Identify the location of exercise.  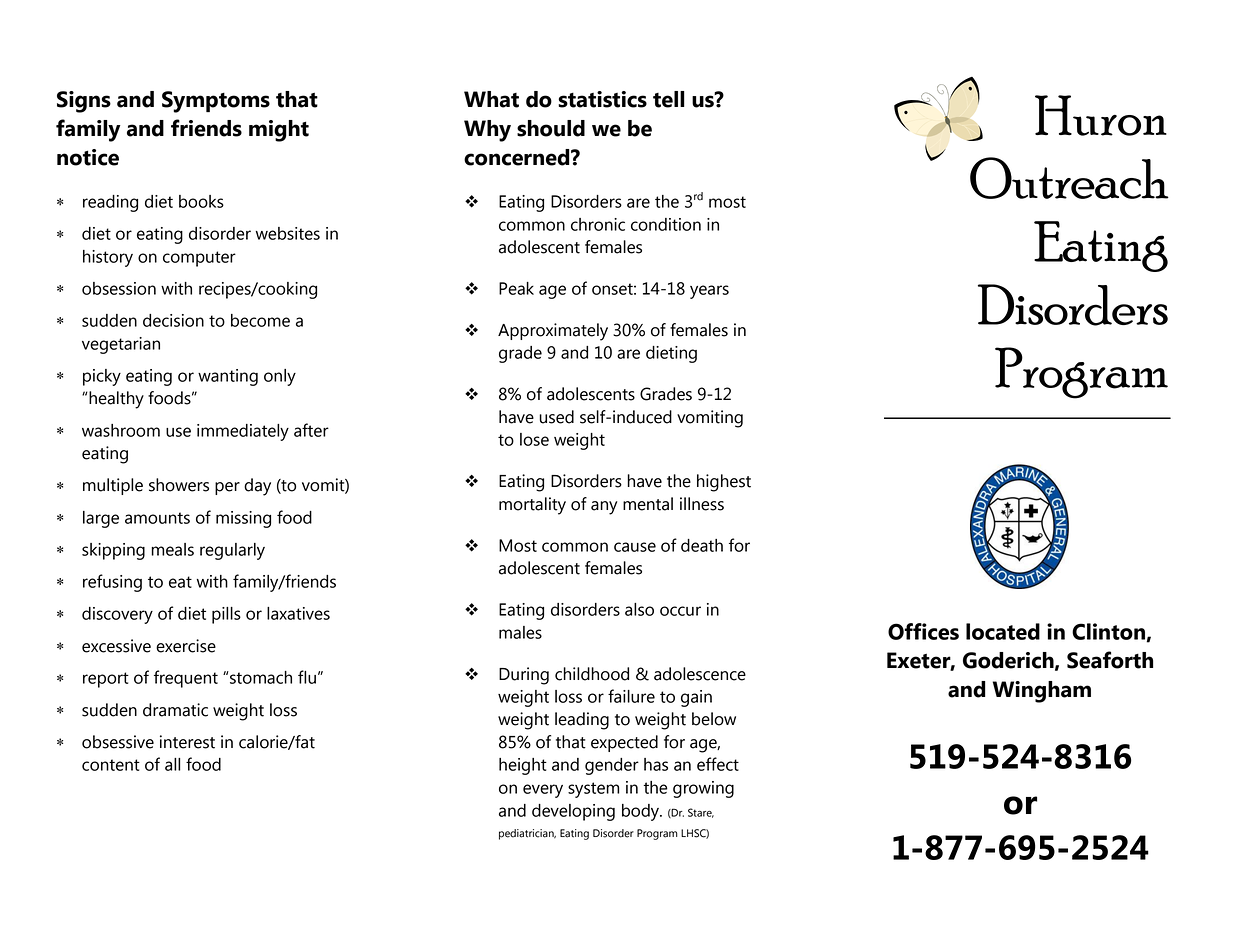
(186, 646).
